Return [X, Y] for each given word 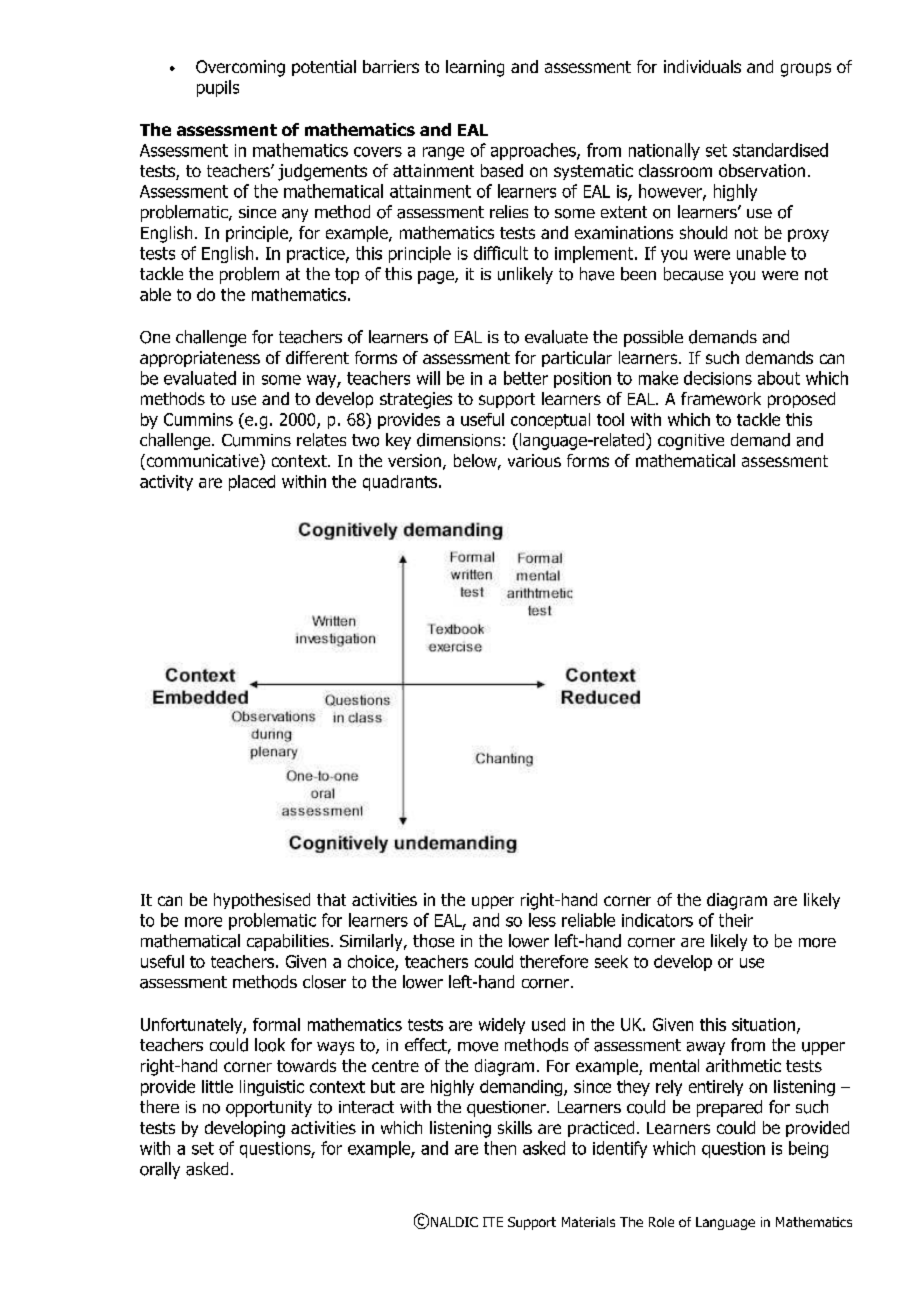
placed [252, 483]
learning [475, 68]
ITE [493, 1222]
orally [160, 1170]
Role [661, 1222]
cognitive [691, 442]
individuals [702, 66]
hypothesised [262, 901]
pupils [218, 88]
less [542, 920]
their [736, 920]
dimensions [459, 440]
